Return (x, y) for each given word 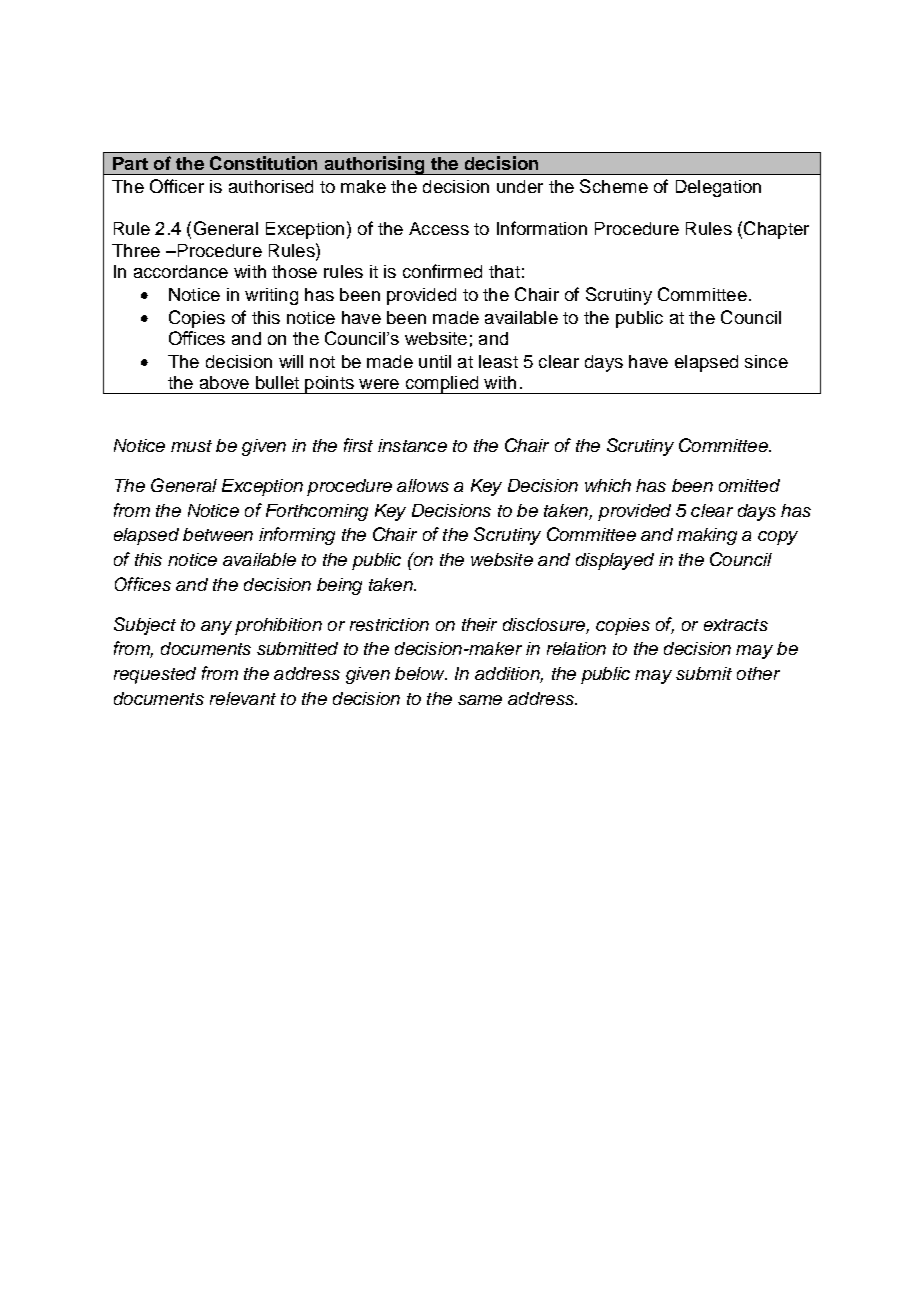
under (520, 186)
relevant (243, 698)
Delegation (718, 188)
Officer (177, 186)
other (758, 673)
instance (412, 445)
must (191, 446)
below (421, 673)
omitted (749, 485)
